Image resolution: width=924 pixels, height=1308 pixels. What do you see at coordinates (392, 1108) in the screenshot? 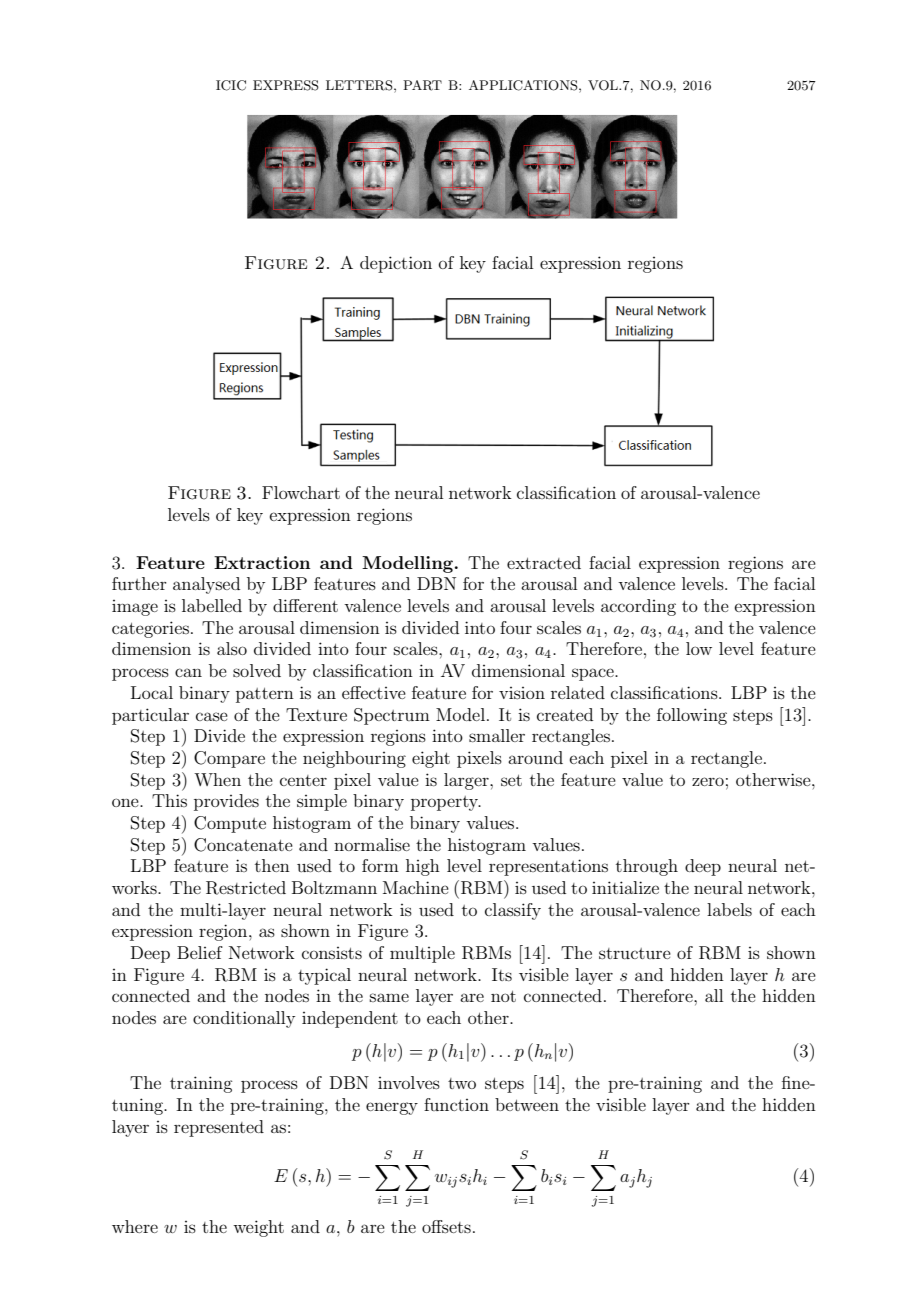
I see `energy` at bounding box center [392, 1108].
